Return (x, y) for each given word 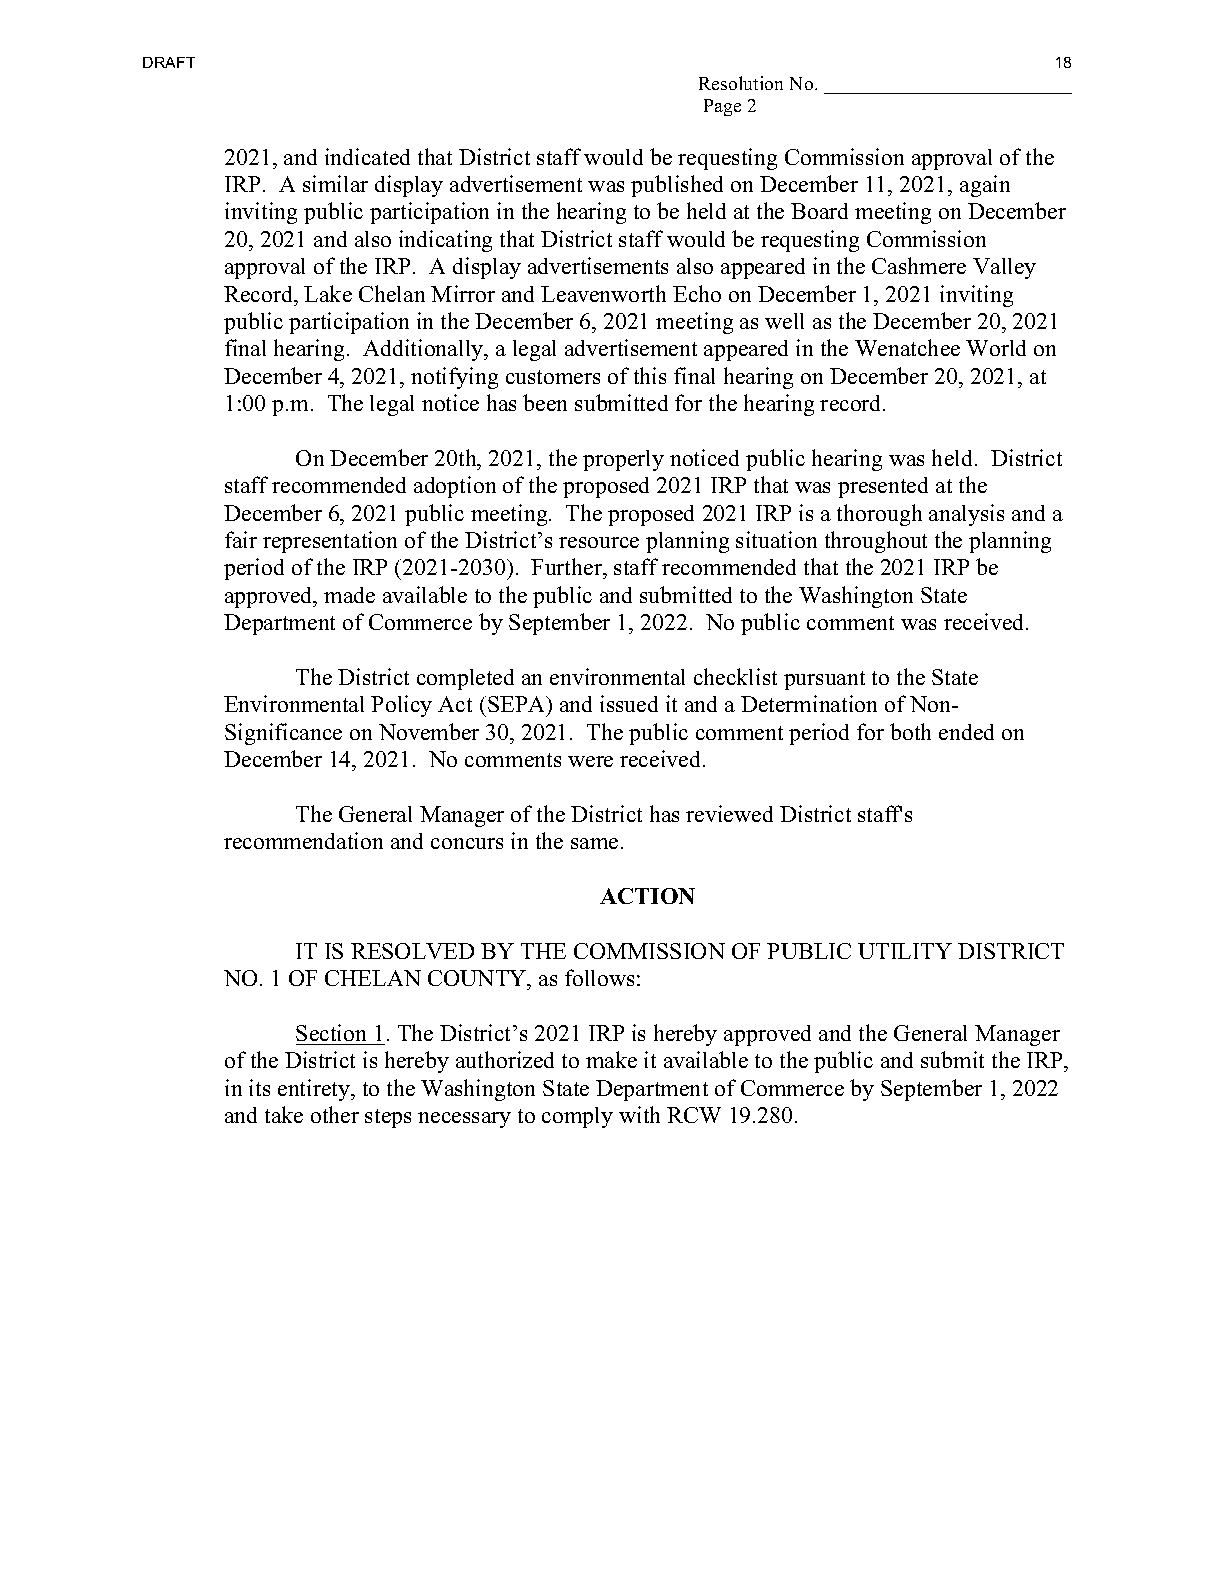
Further (568, 568)
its (259, 1087)
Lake (328, 293)
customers (553, 377)
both (910, 731)
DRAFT (169, 62)
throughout (876, 542)
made (349, 595)
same (594, 843)
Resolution (741, 83)
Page (722, 107)
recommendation (303, 840)
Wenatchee (907, 347)
